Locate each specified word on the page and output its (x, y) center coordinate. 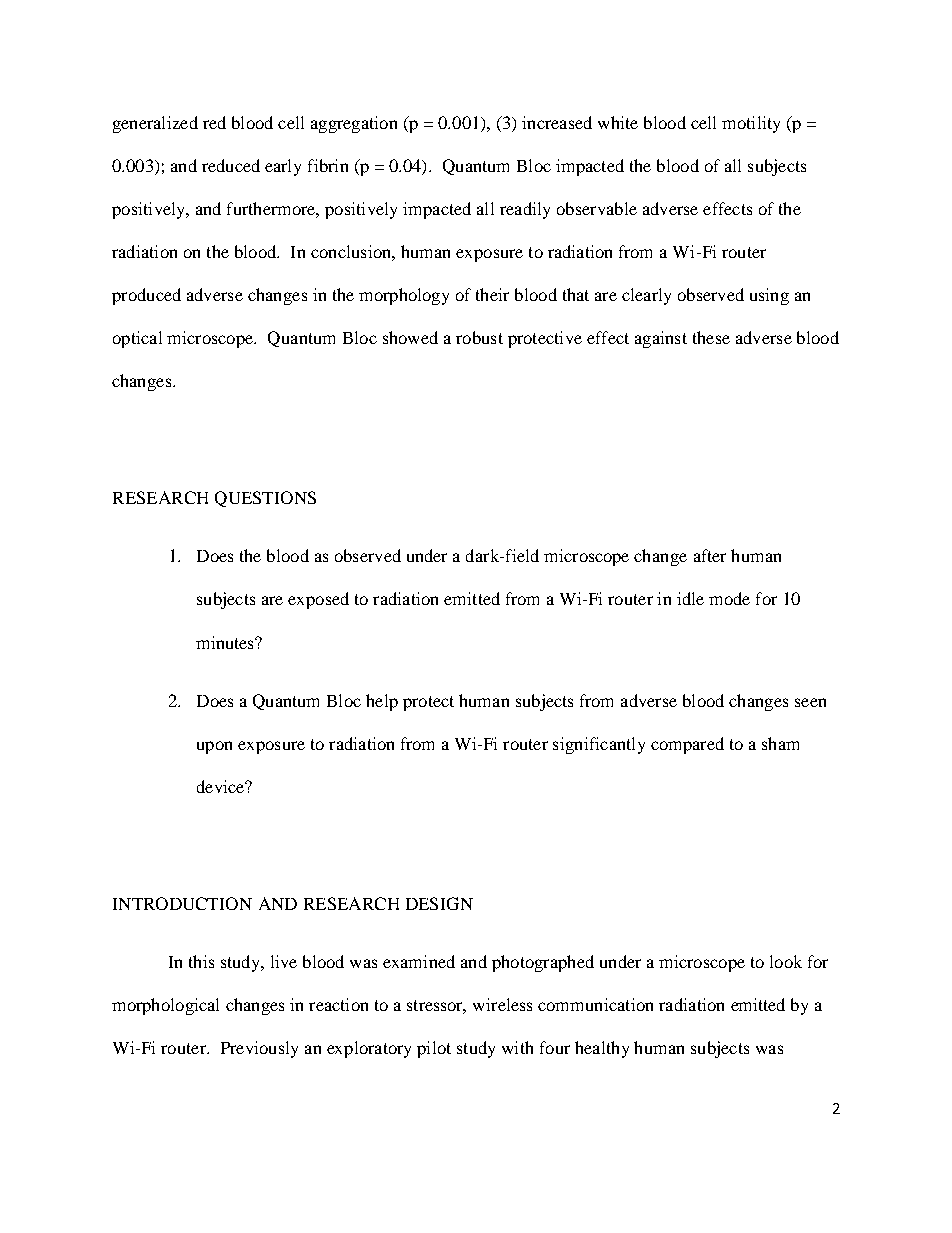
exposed (318, 600)
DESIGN (439, 903)
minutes (226, 642)
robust (479, 337)
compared (687, 745)
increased (557, 122)
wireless (502, 1004)
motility (751, 124)
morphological (165, 1006)
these (711, 337)
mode (729, 598)
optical (137, 339)
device (222, 786)
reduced (231, 165)
